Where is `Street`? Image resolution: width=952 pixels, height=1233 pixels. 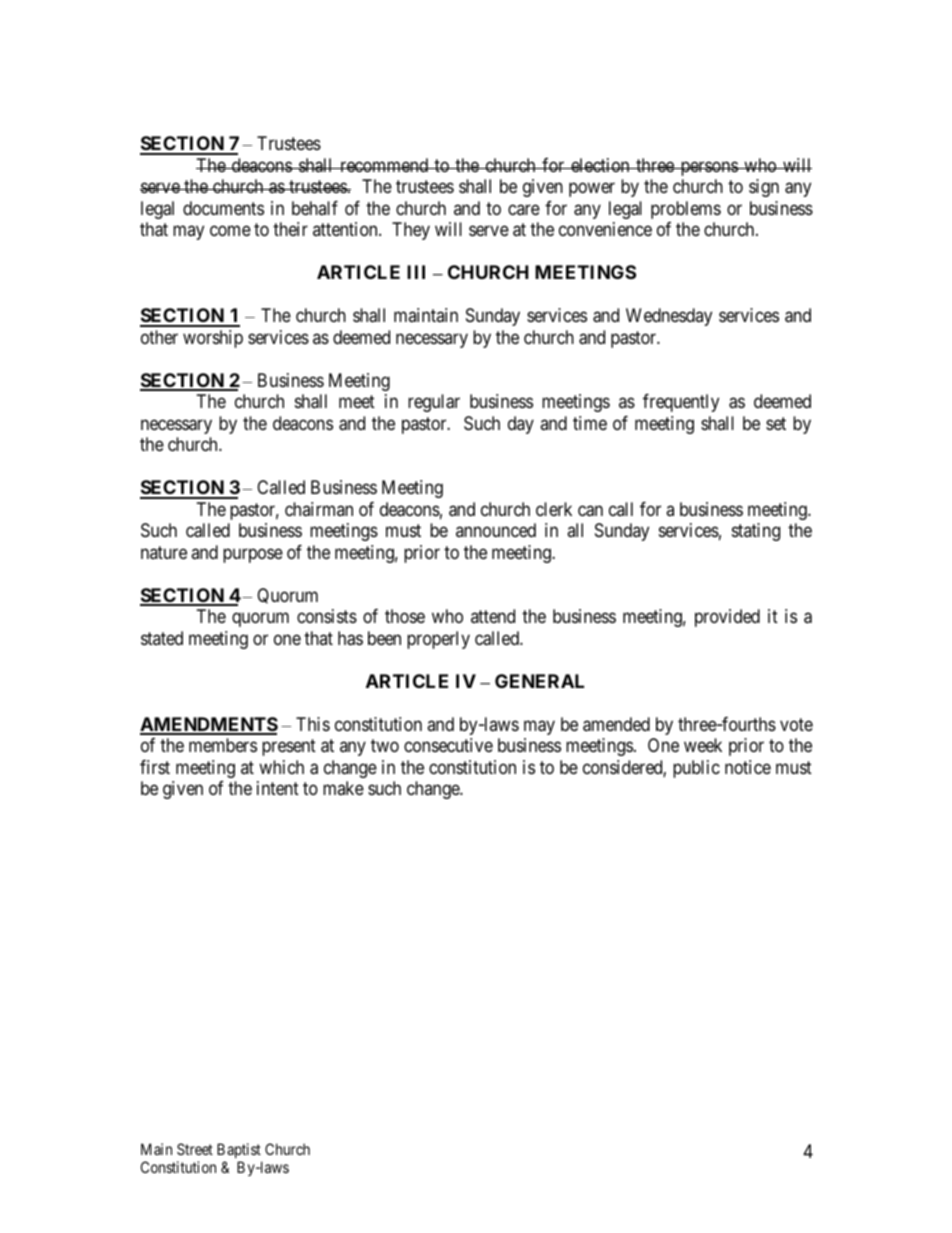
Street is located at coordinates (195, 1149).
